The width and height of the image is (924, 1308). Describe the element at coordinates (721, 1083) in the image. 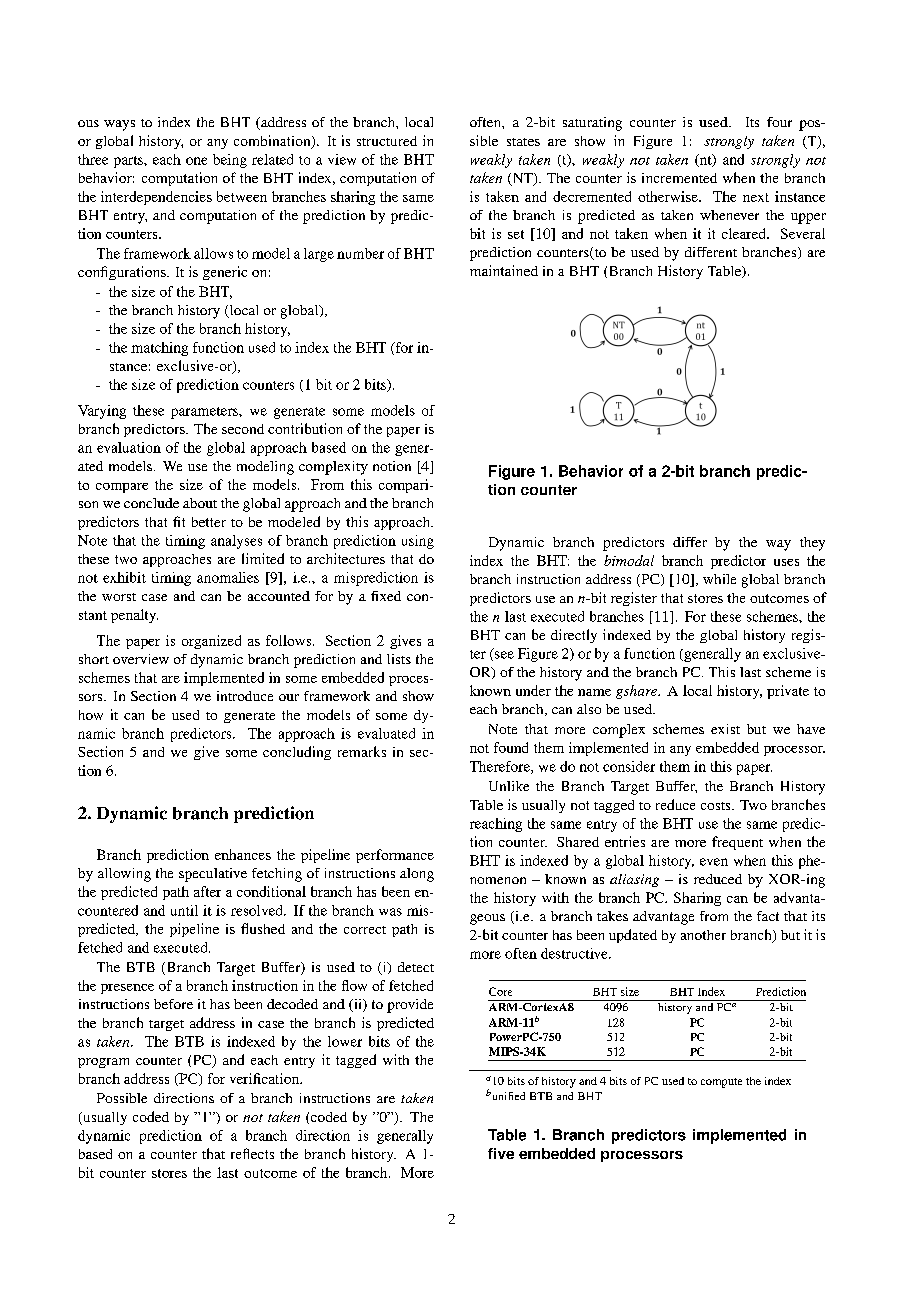

I see `compute` at that location.
